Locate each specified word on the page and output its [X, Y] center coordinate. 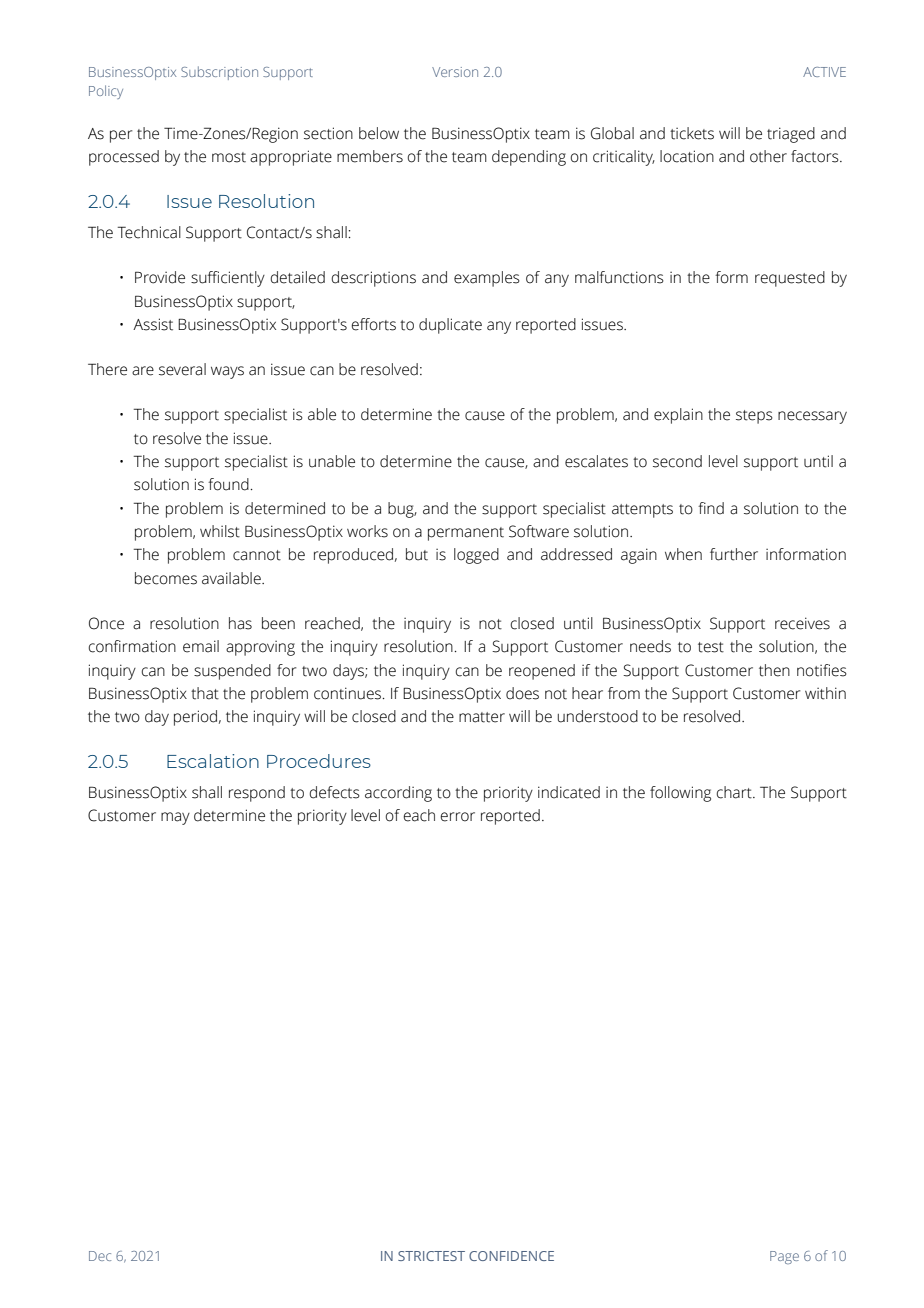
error [458, 817]
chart [735, 792]
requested [790, 279]
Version [455, 72]
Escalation [213, 761]
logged [476, 556]
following [680, 794]
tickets [692, 133]
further [734, 554]
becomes [166, 578]
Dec [100, 1256]
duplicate [450, 326]
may [175, 818]
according [398, 794]
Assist [153, 324]
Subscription [219, 73]
